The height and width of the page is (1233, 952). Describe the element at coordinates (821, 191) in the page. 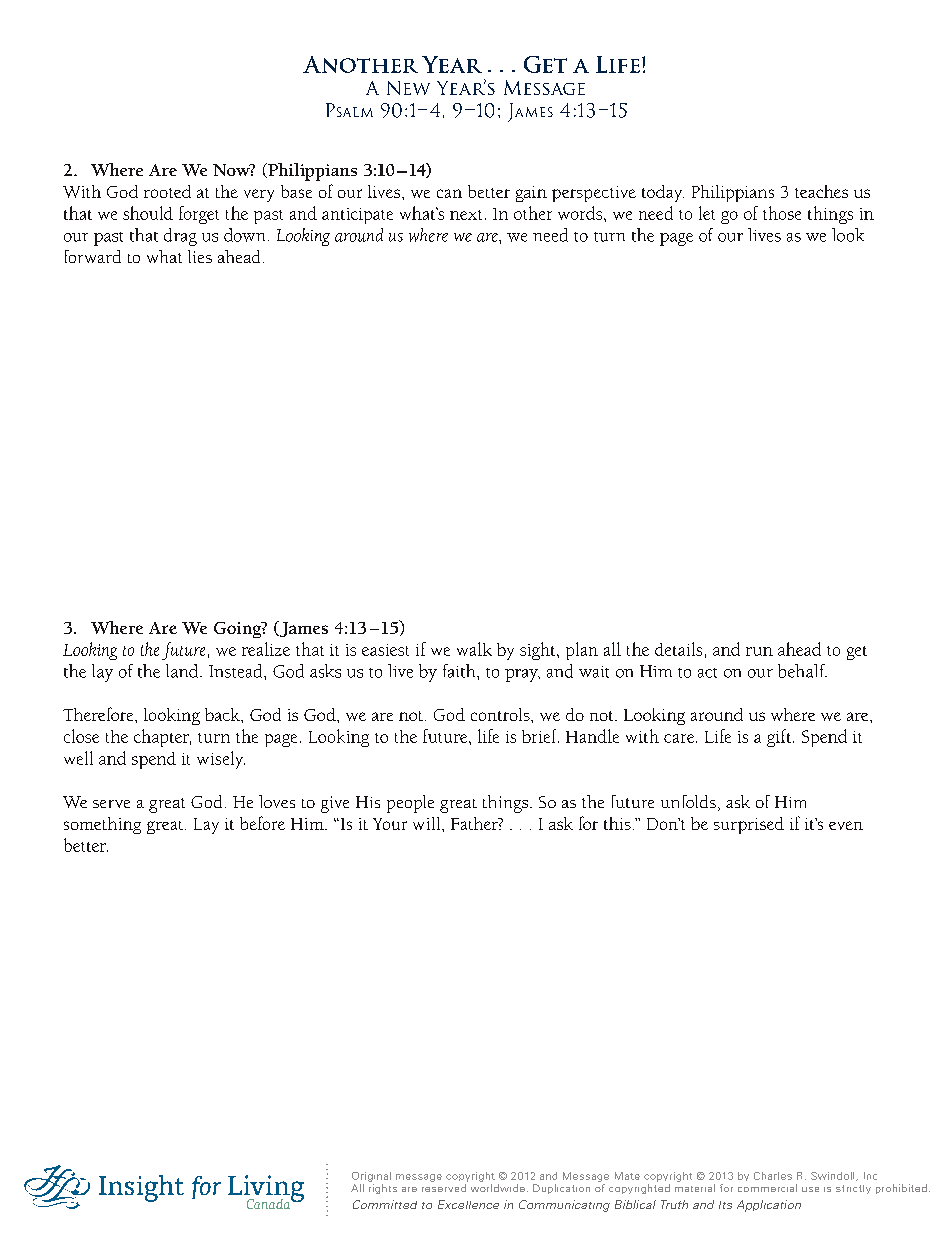

I see `teaches` at that location.
